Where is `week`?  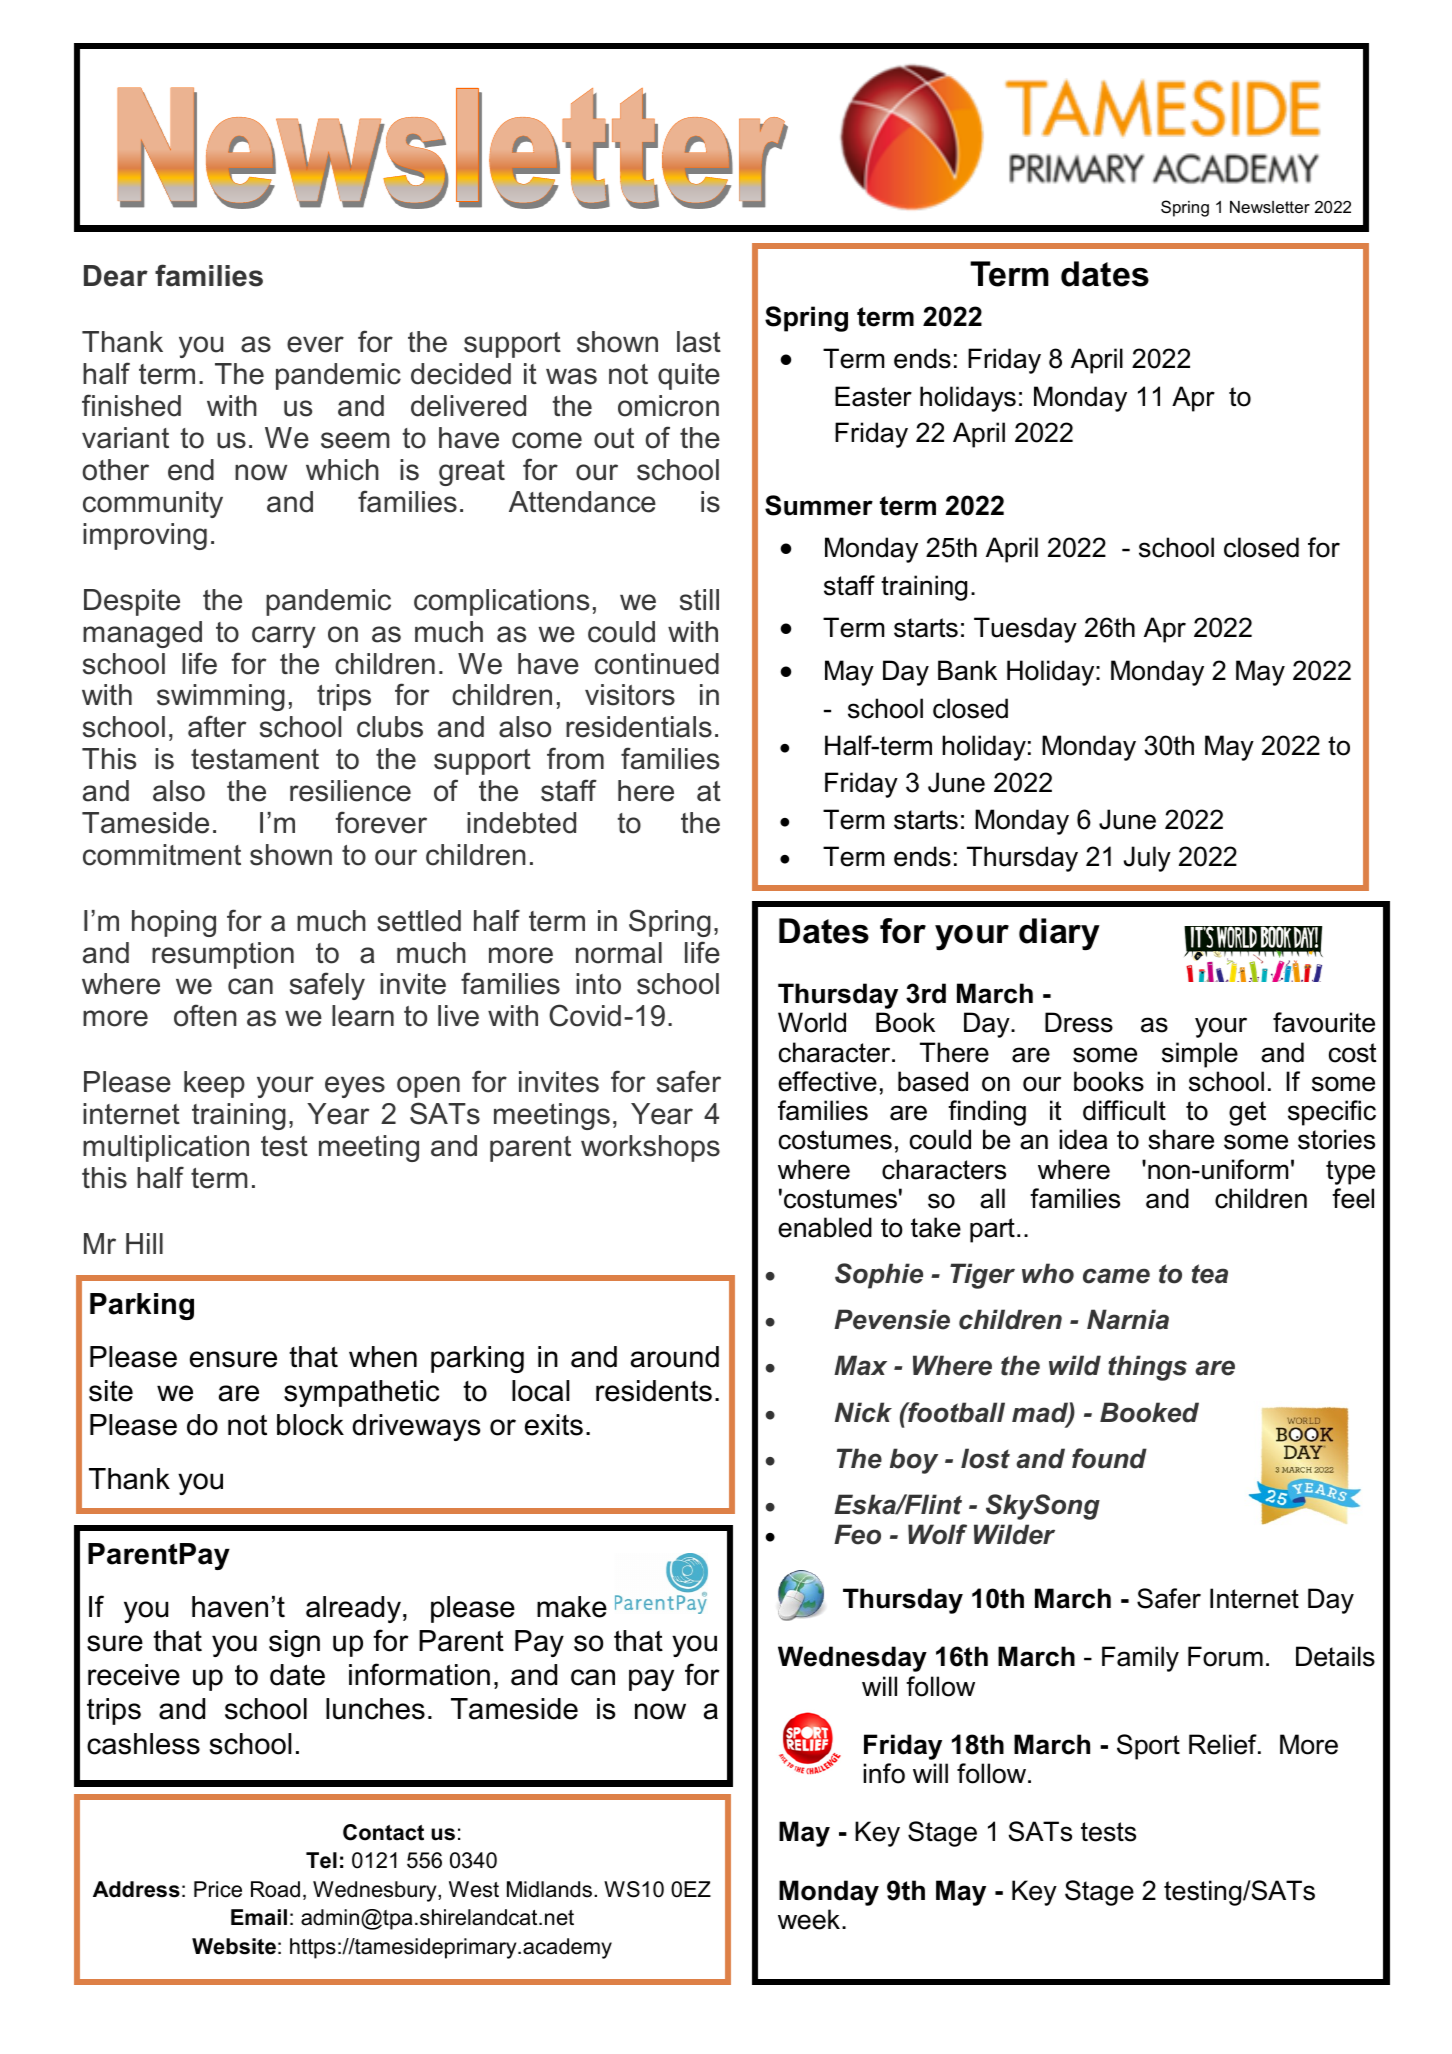 week is located at coordinates (810, 1919).
